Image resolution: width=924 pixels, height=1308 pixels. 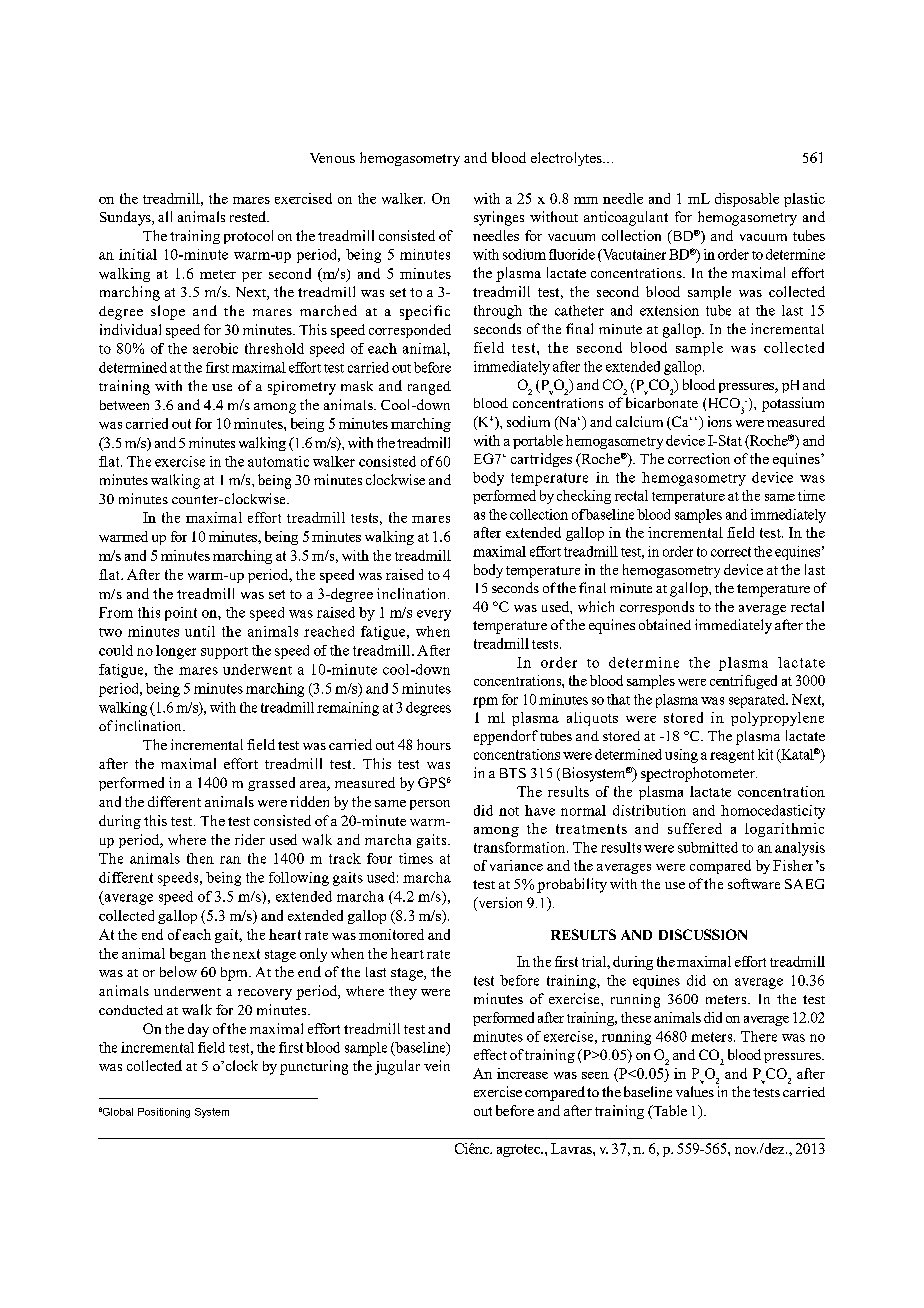 What do you see at coordinates (747, 200) in the document?
I see `disposable` at bounding box center [747, 200].
